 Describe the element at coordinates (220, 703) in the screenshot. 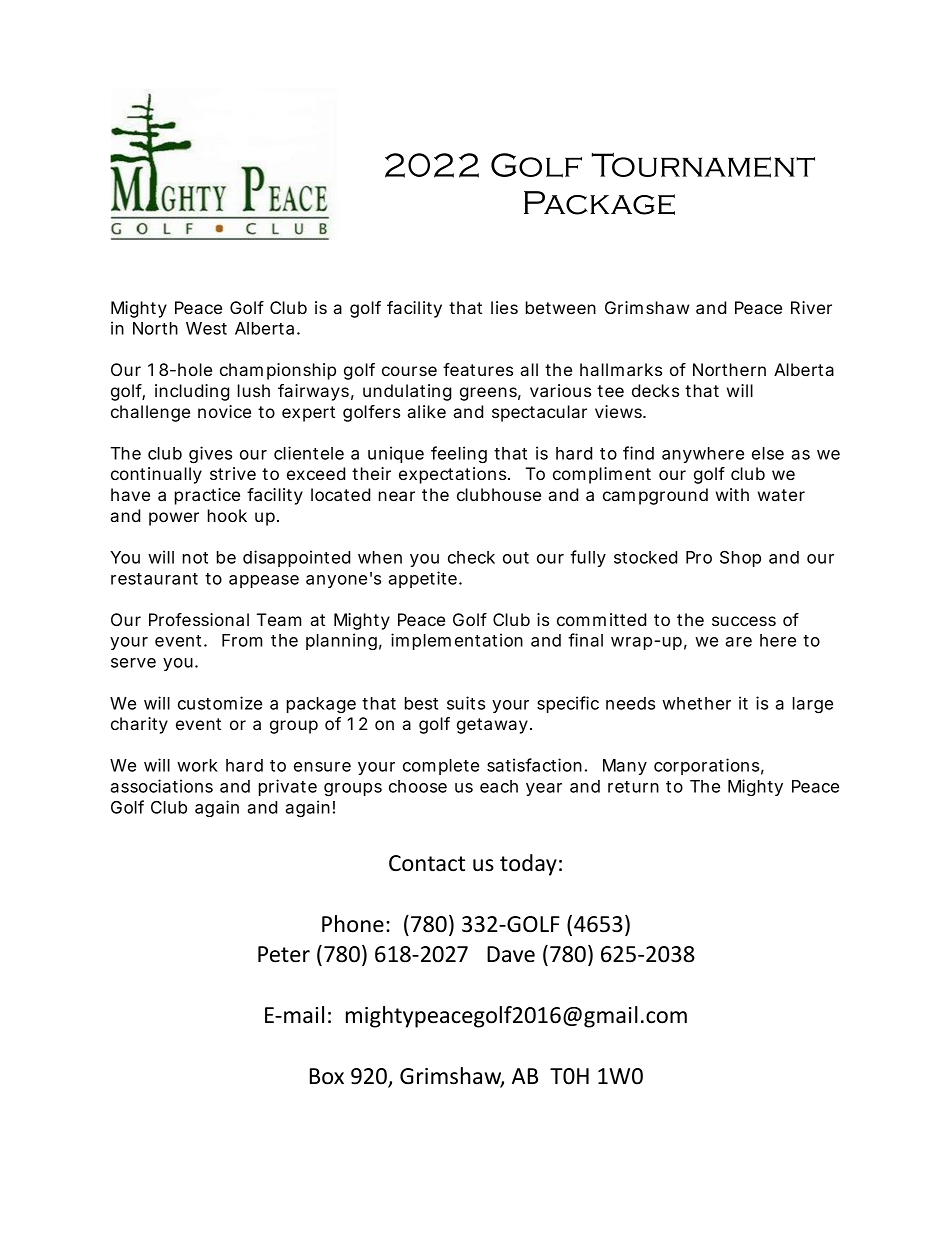

I see `customize` at that location.
